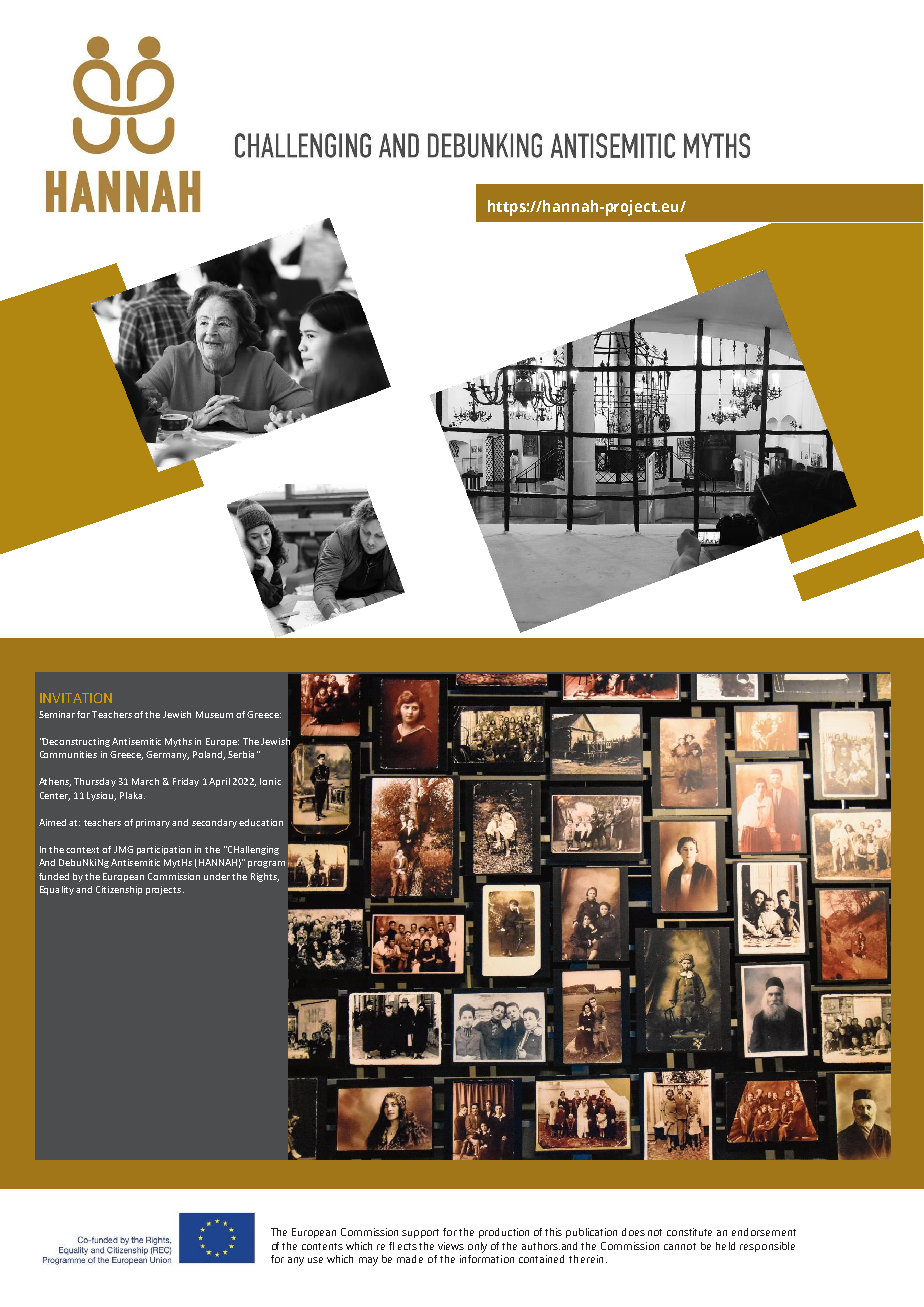 This document has height=1307, width=924. What do you see at coordinates (265, 877) in the document?
I see `Rights` at bounding box center [265, 877].
